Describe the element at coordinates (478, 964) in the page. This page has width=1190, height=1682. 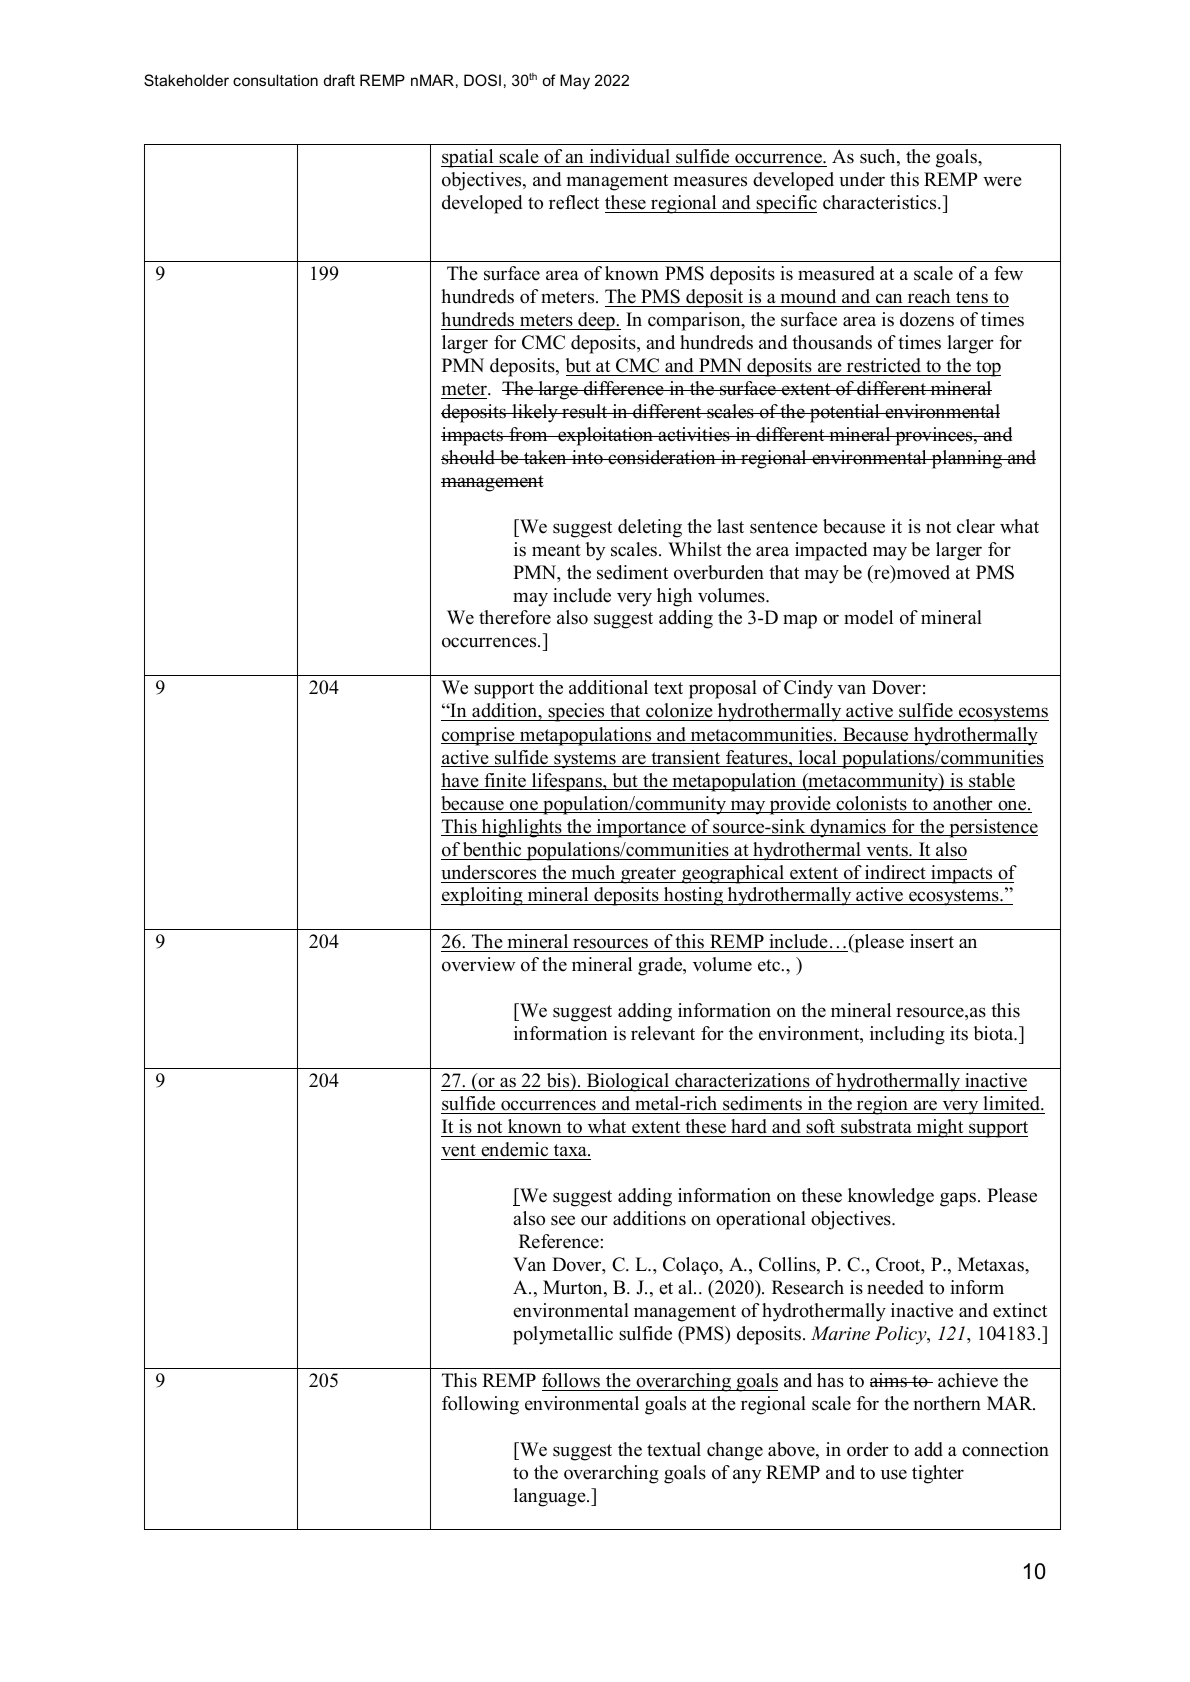
I see `overview` at that location.
